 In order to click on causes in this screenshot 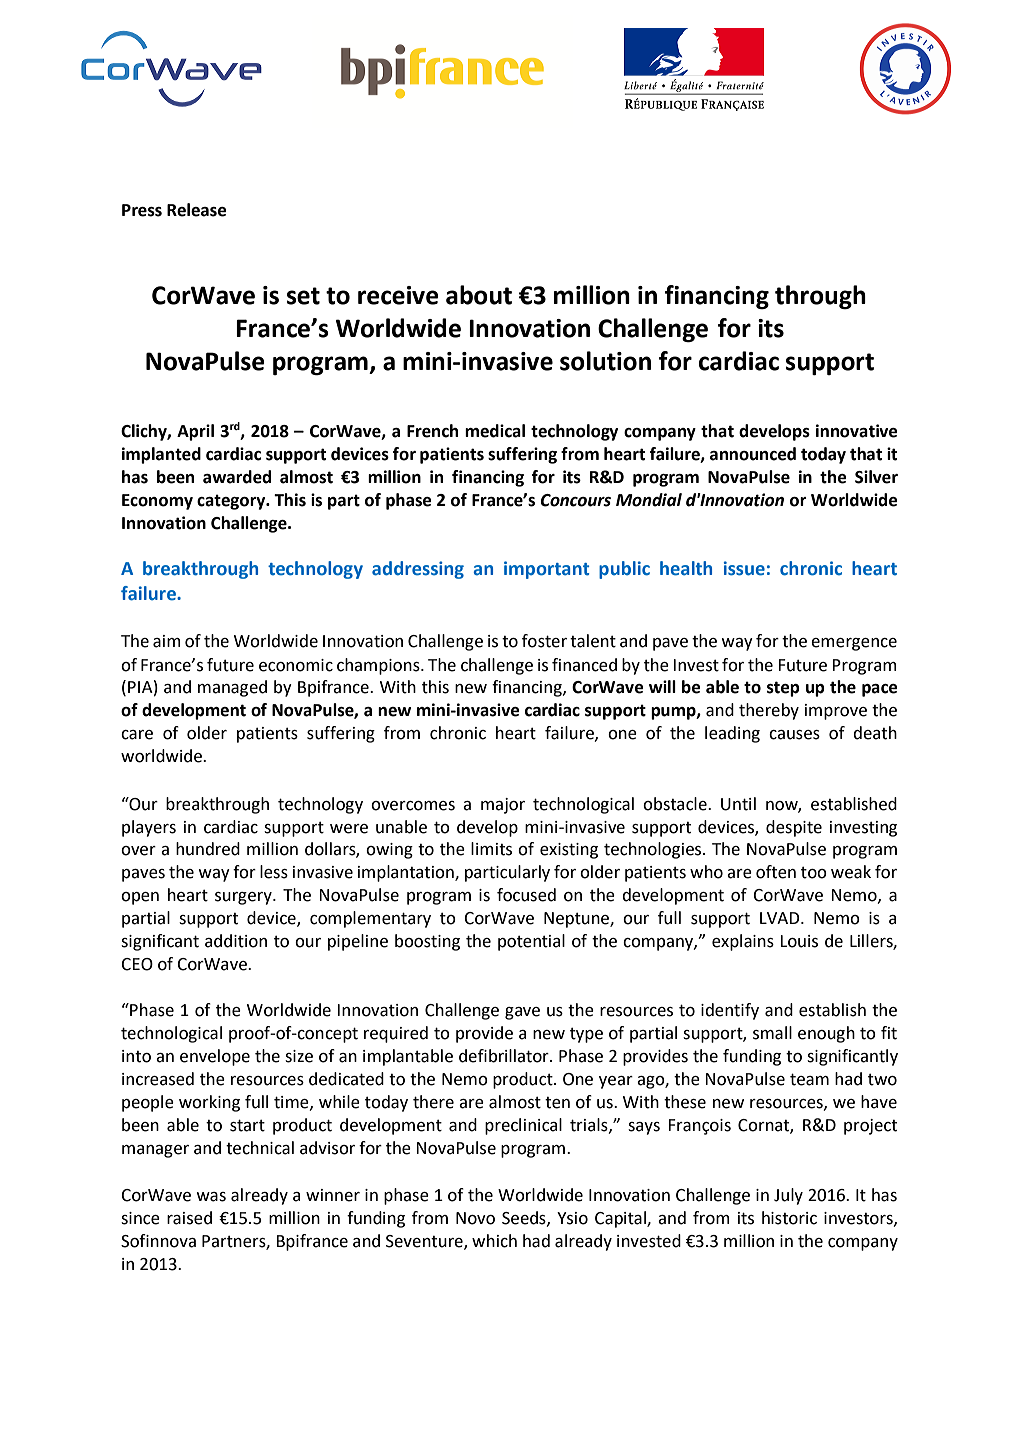, I will do `click(794, 735)`.
